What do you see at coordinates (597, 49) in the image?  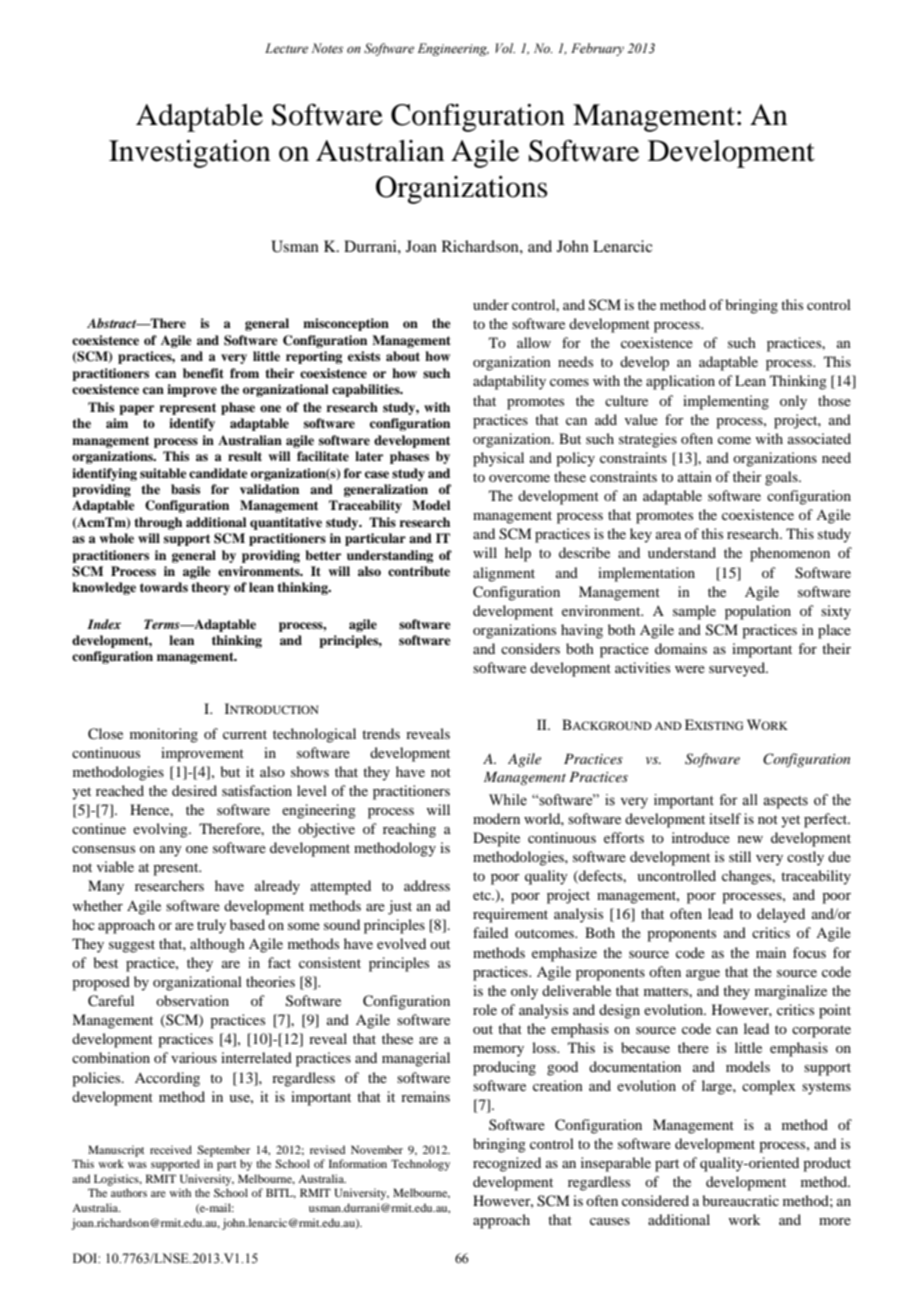 I see `February` at bounding box center [597, 49].
